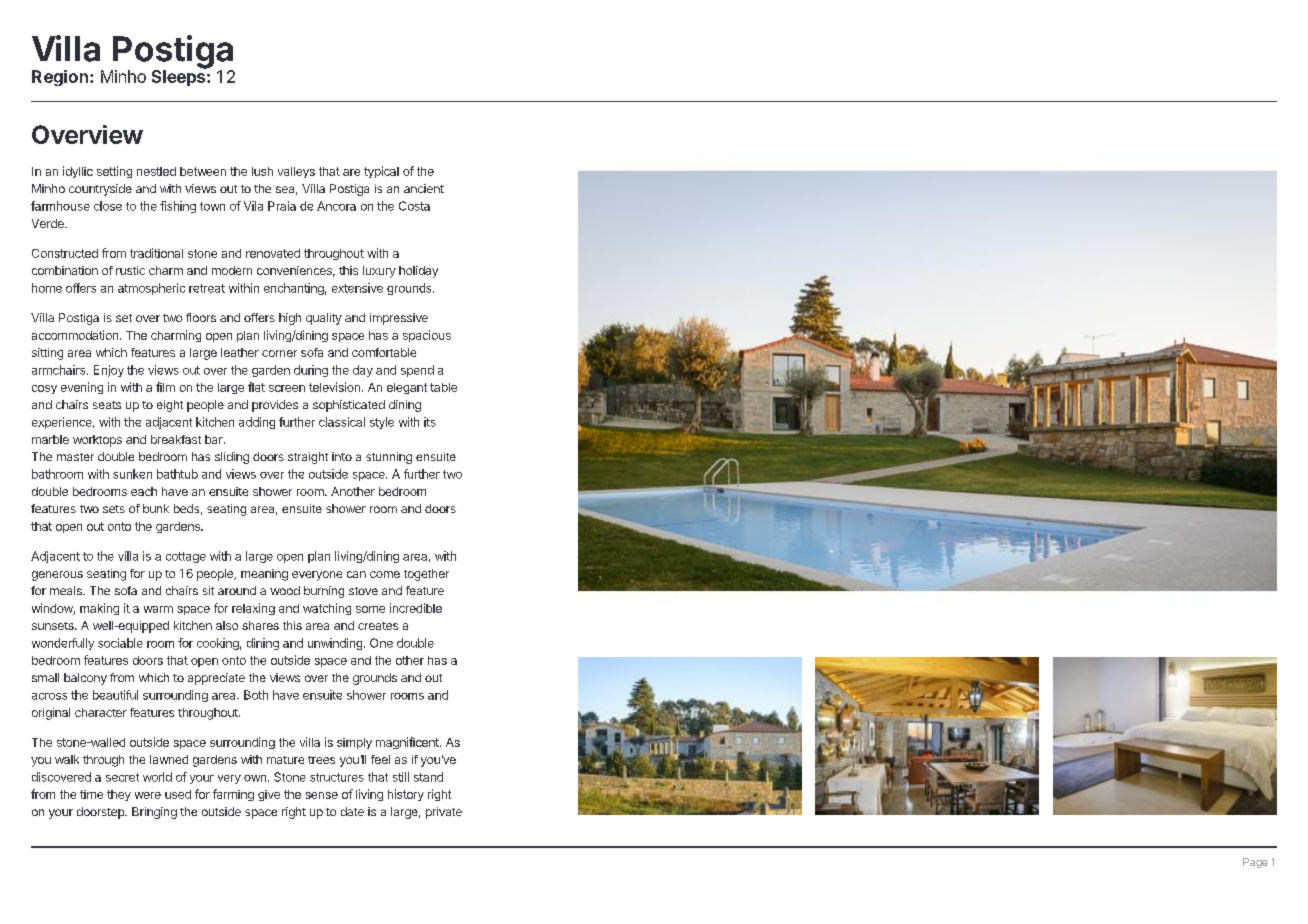 This page has width=1308, height=924. I want to click on spend, so click(417, 371).
